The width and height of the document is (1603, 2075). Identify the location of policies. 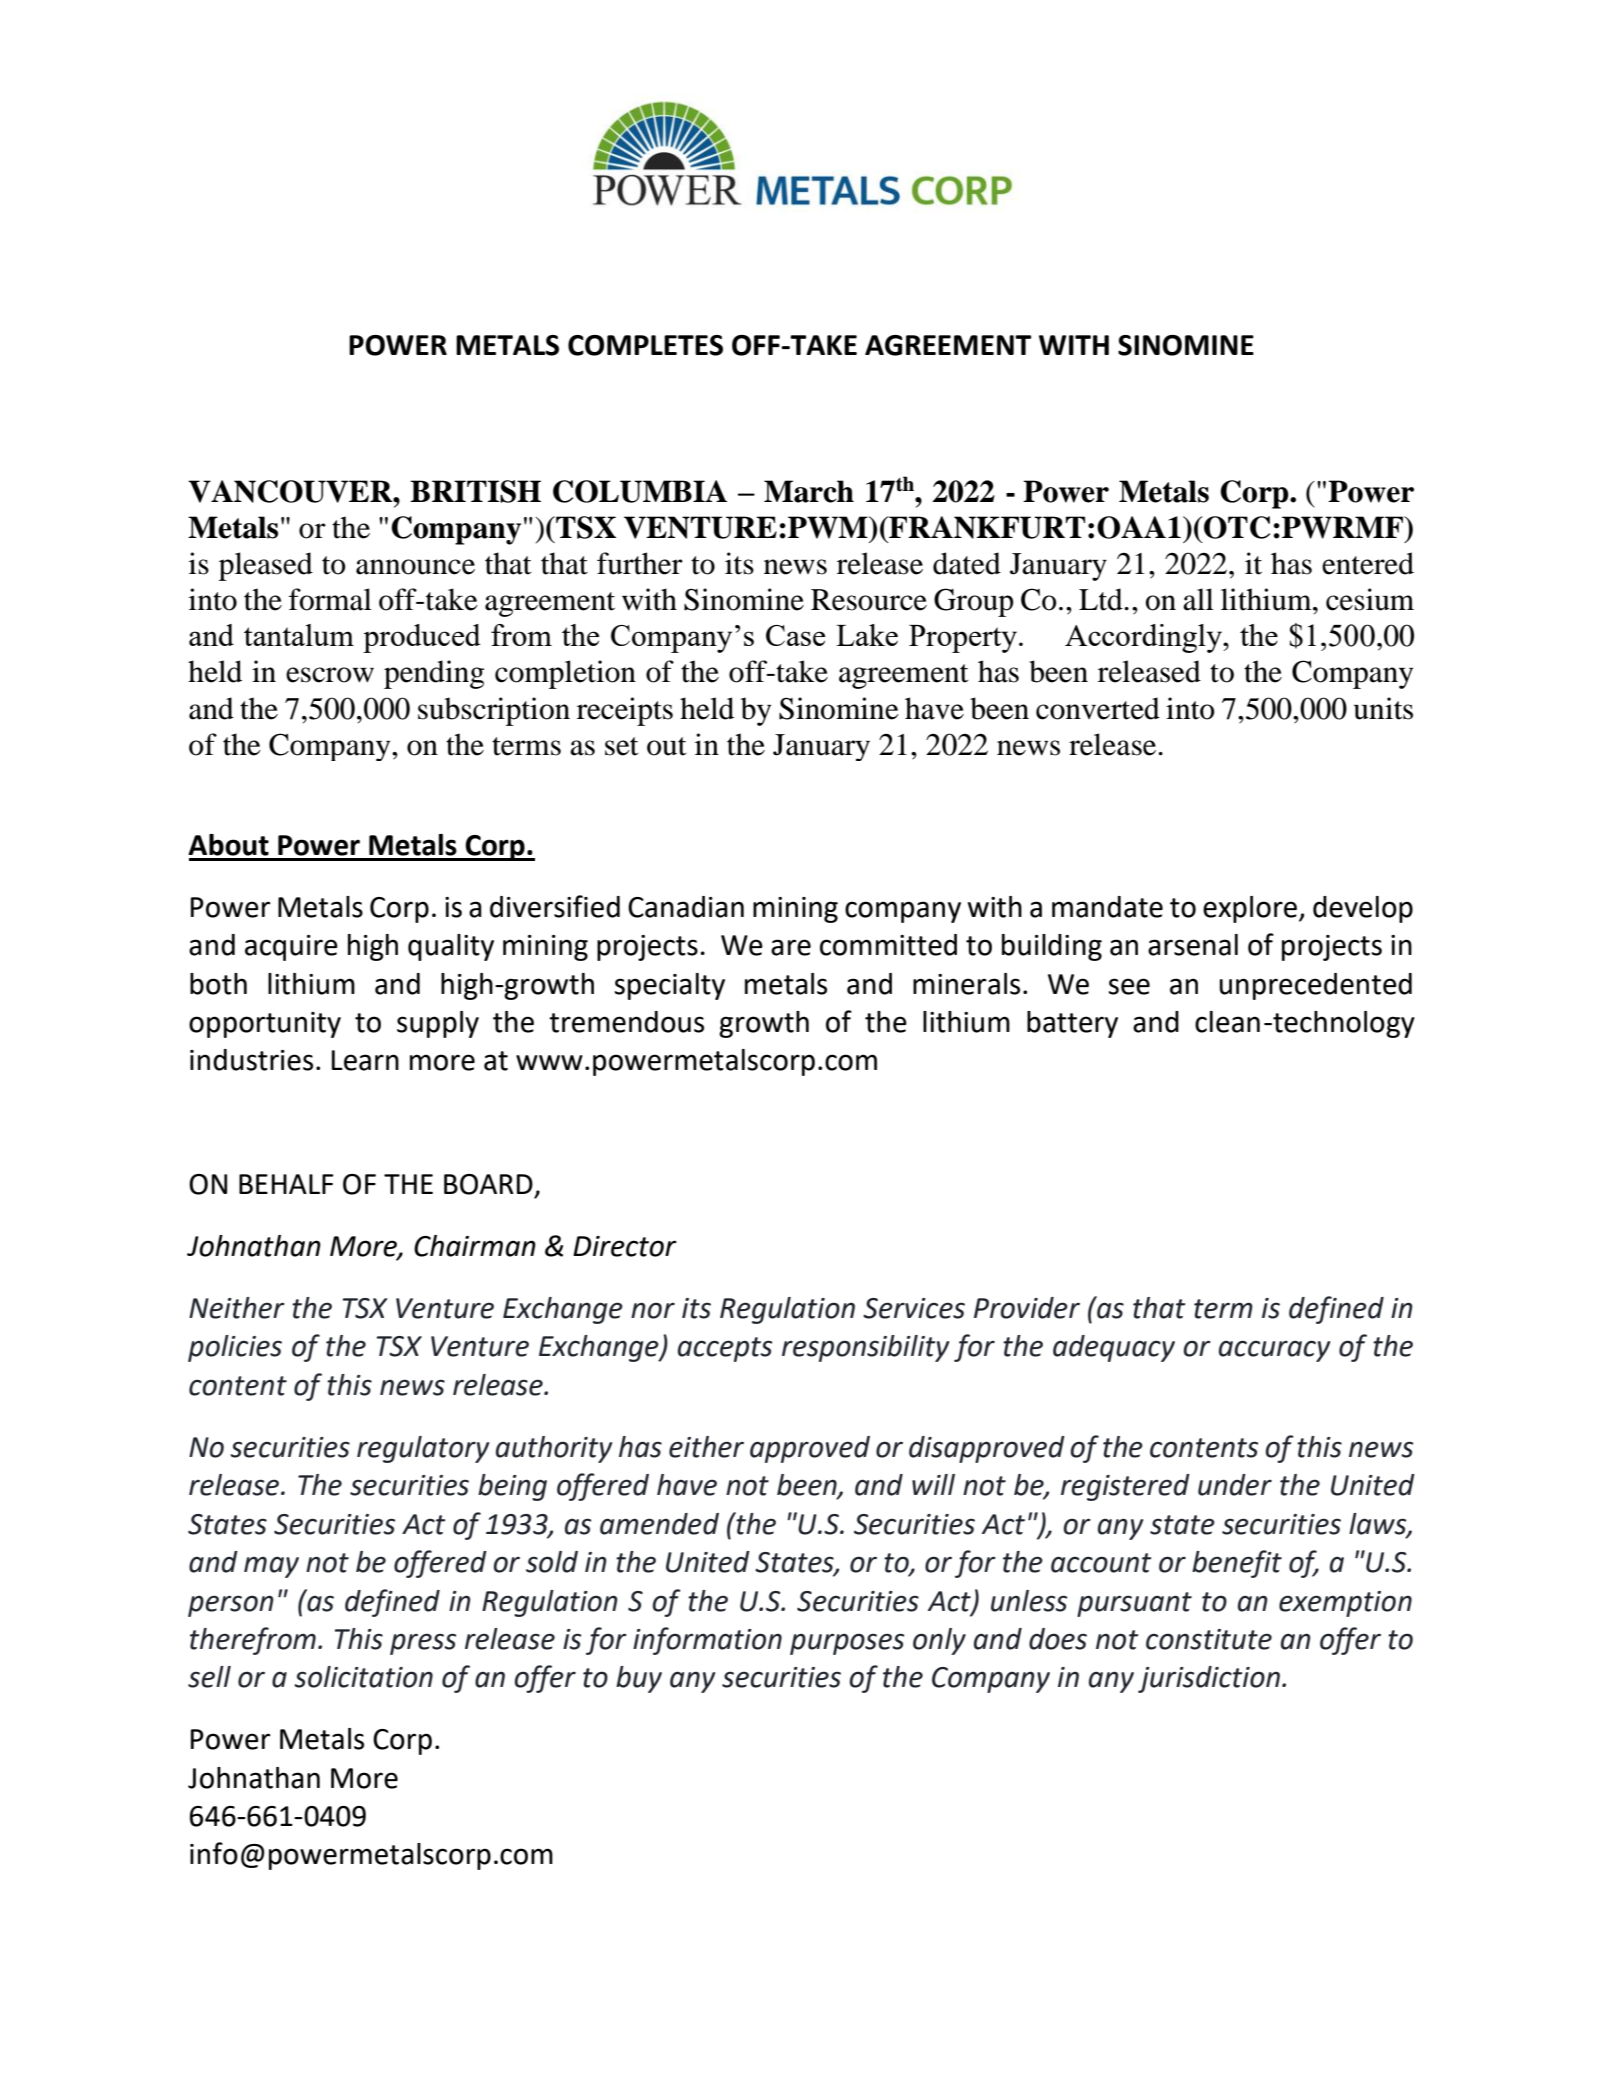
(235, 1348).
